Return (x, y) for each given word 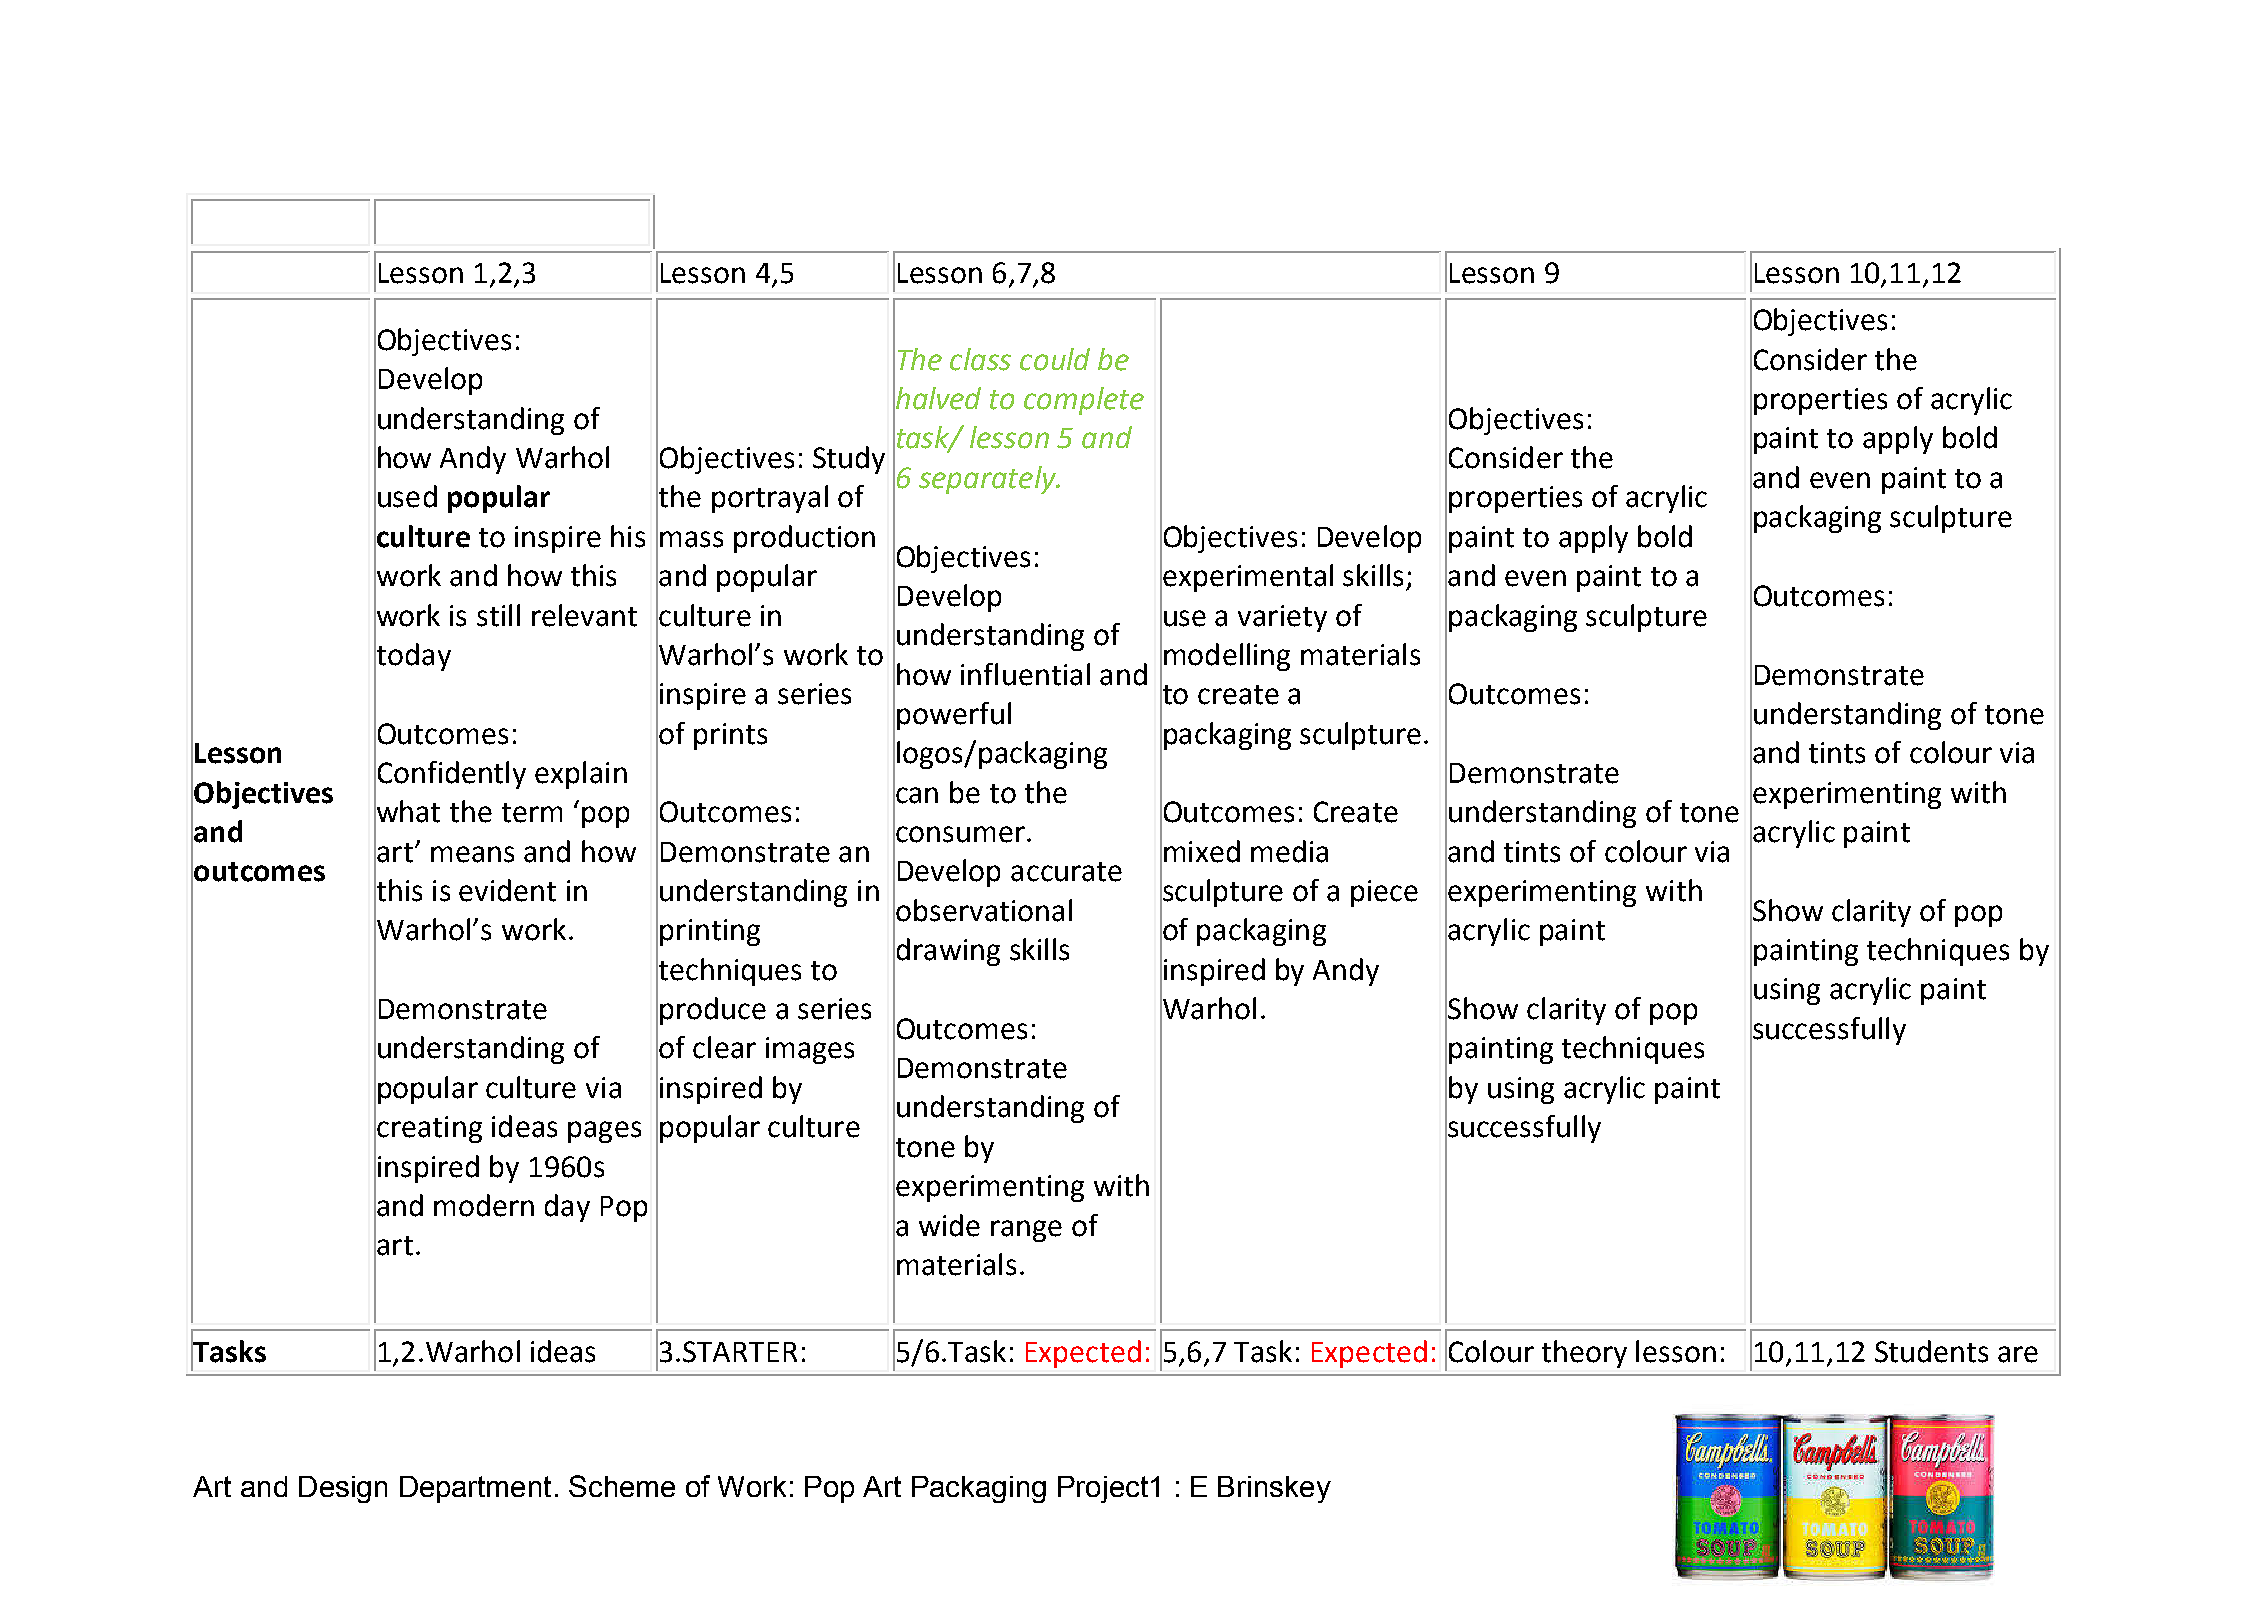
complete (1084, 401)
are (2018, 1354)
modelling (1227, 657)
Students (1931, 1351)
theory (1584, 1354)
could (1055, 359)
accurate (1066, 872)
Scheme (622, 1486)
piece (1384, 893)
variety (1282, 618)
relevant (584, 615)
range (1026, 1231)
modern (484, 1205)
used (407, 496)
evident (507, 890)
